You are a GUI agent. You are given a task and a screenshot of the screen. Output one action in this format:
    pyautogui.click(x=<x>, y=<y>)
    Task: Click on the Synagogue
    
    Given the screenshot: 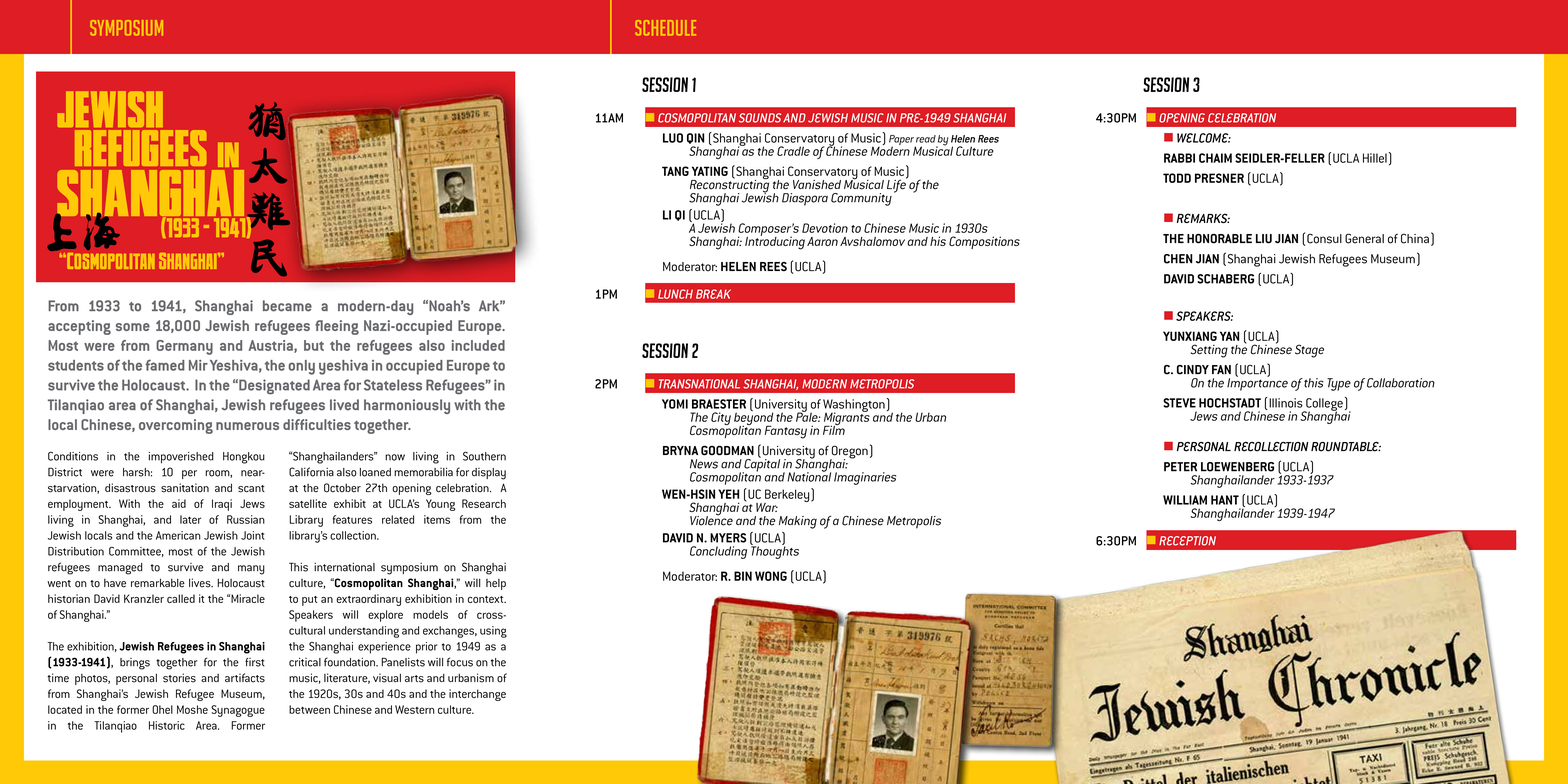 What is the action you would take?
    pyautogui.click(x=238, y=711)
